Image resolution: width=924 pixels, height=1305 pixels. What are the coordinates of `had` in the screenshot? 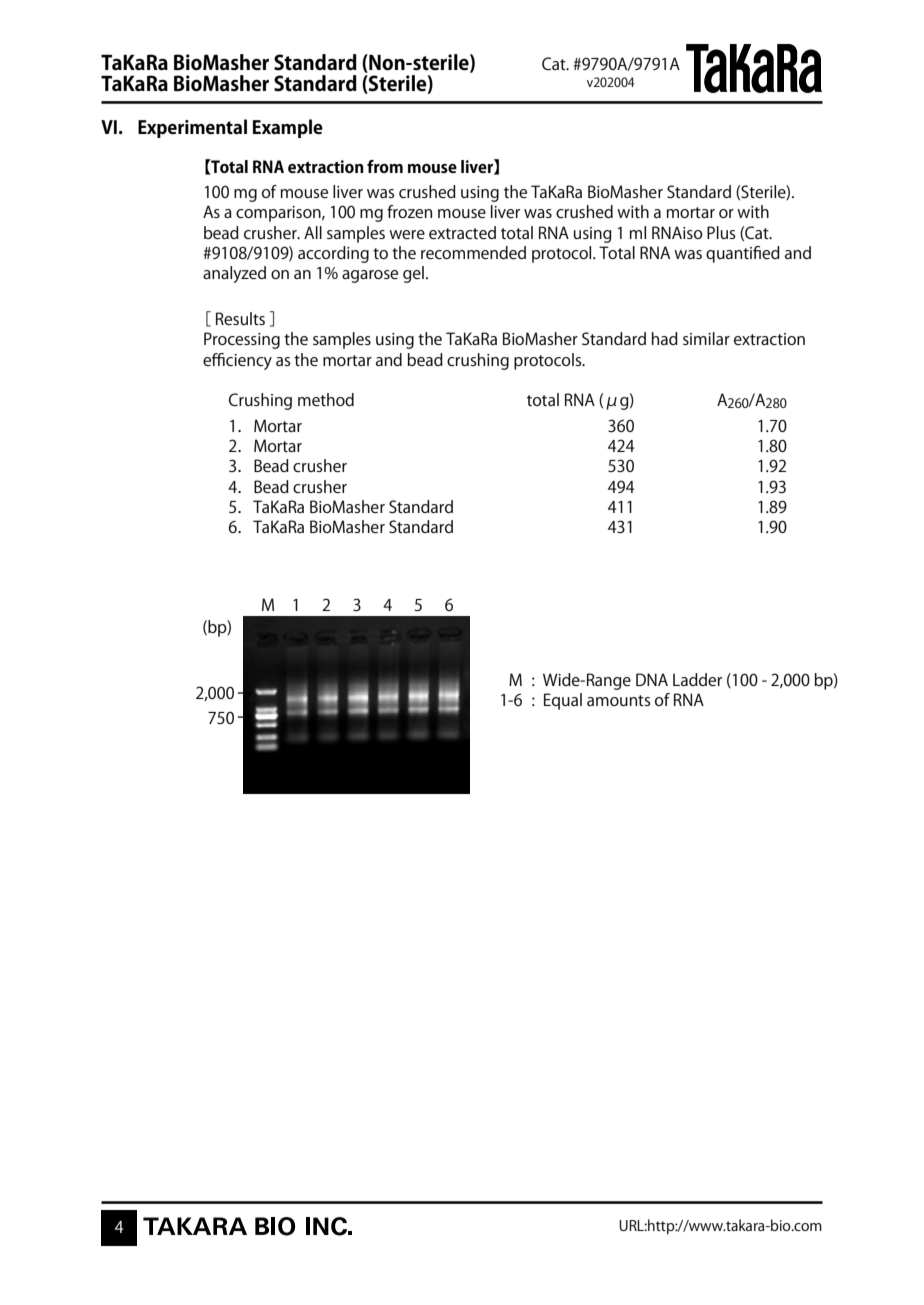 It's located at (665, 338).
